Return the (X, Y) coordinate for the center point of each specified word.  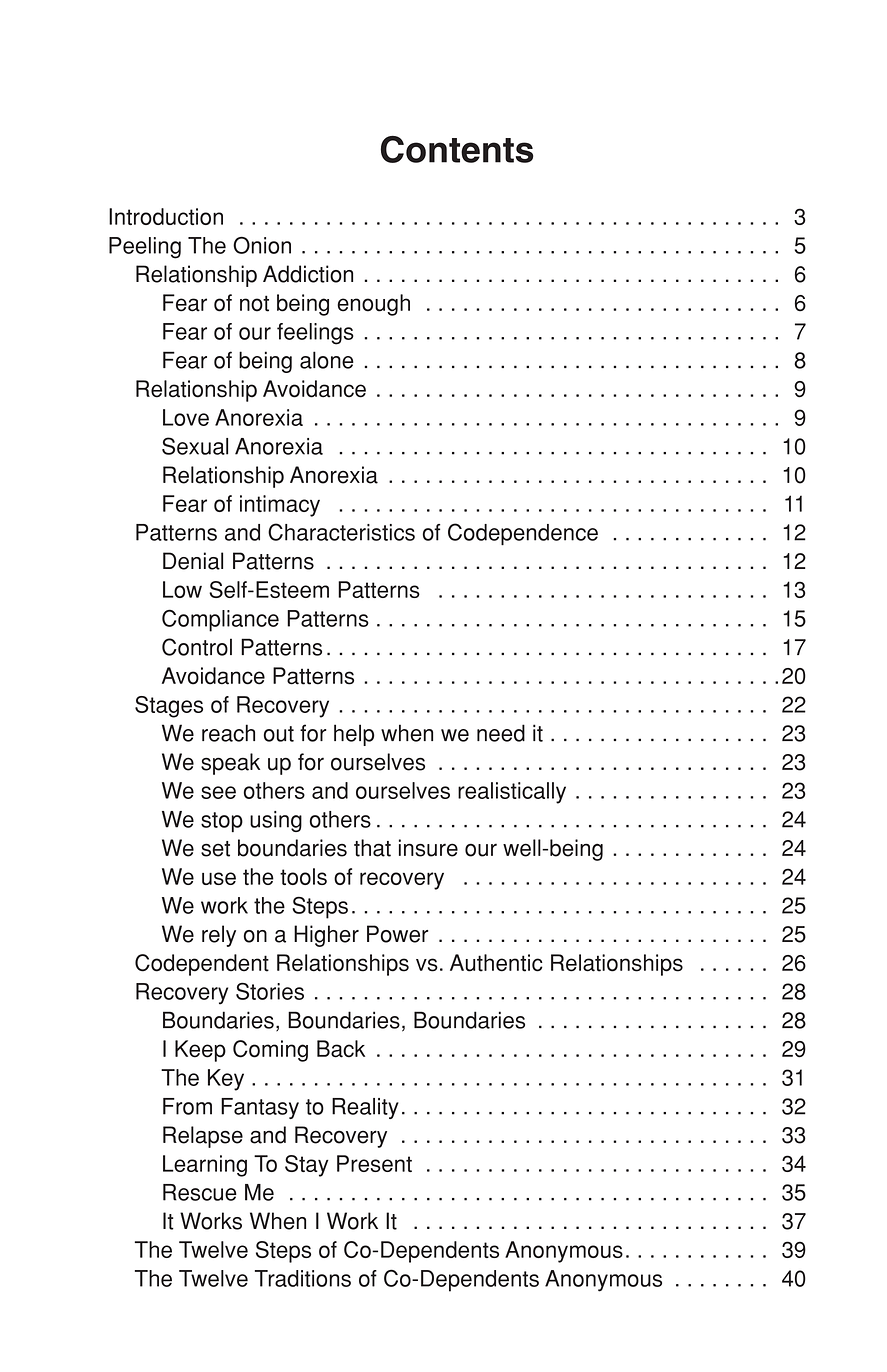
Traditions (303, 1278)
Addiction (308, 274)
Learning (205, 1166)
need (501, 733)
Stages (169, 707)
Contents (457, 149)
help (354, 735)
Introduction (166, 216)
